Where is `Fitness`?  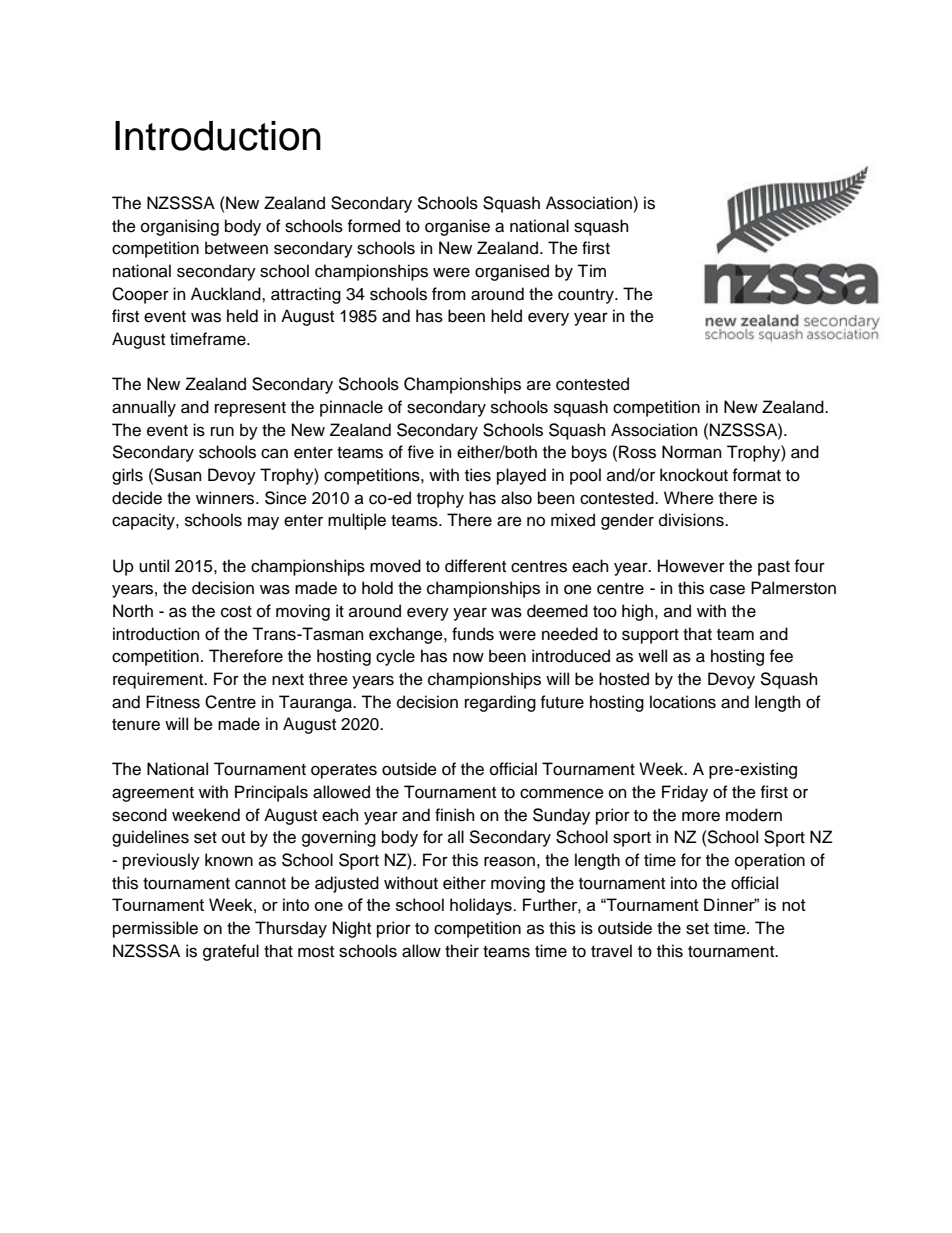
Fitness is located at coordinates (173, 702).
